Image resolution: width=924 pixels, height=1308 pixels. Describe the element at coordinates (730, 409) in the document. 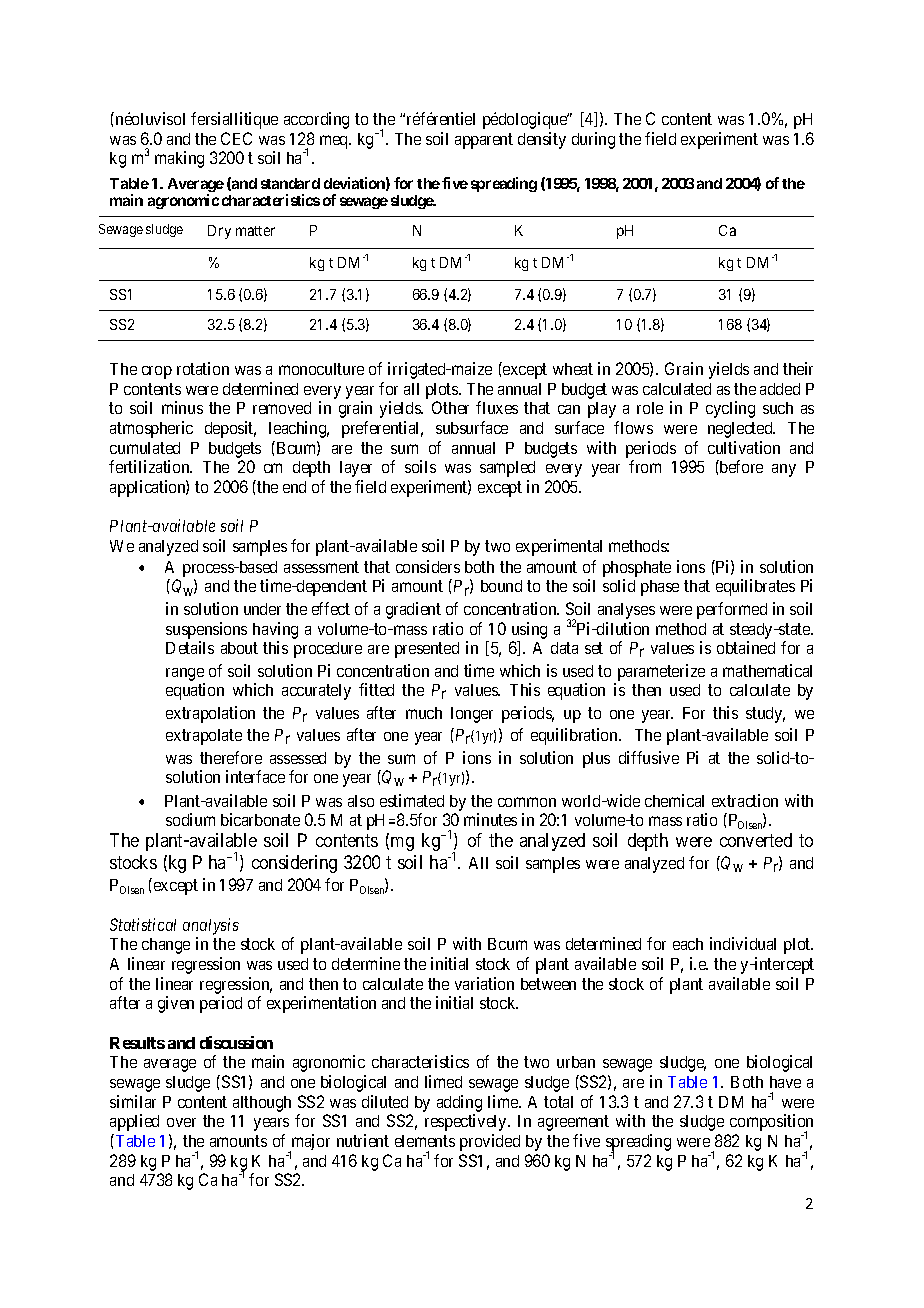

I see `cycling` at that location.
